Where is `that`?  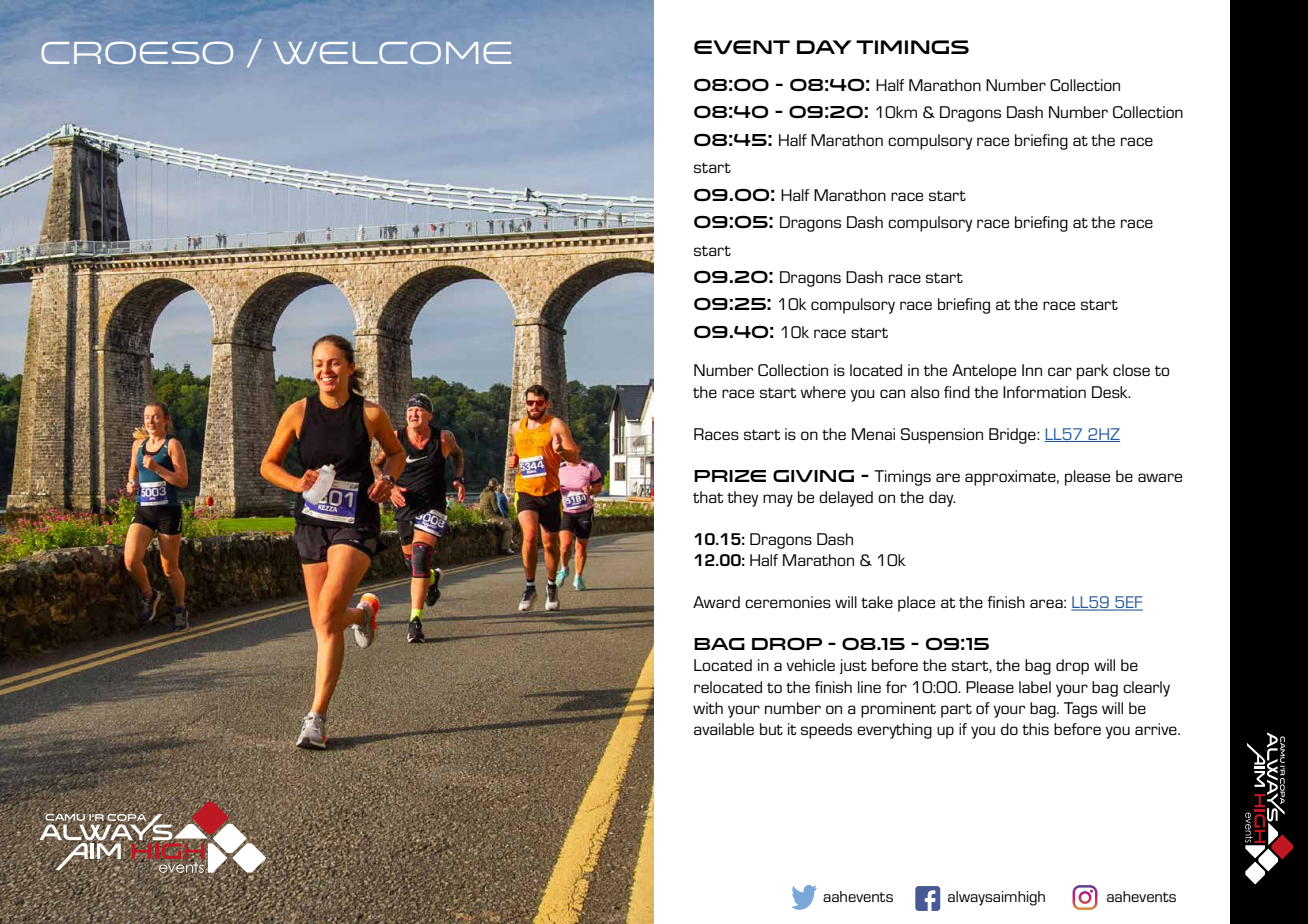 that is located at coordinates (708, 497).
